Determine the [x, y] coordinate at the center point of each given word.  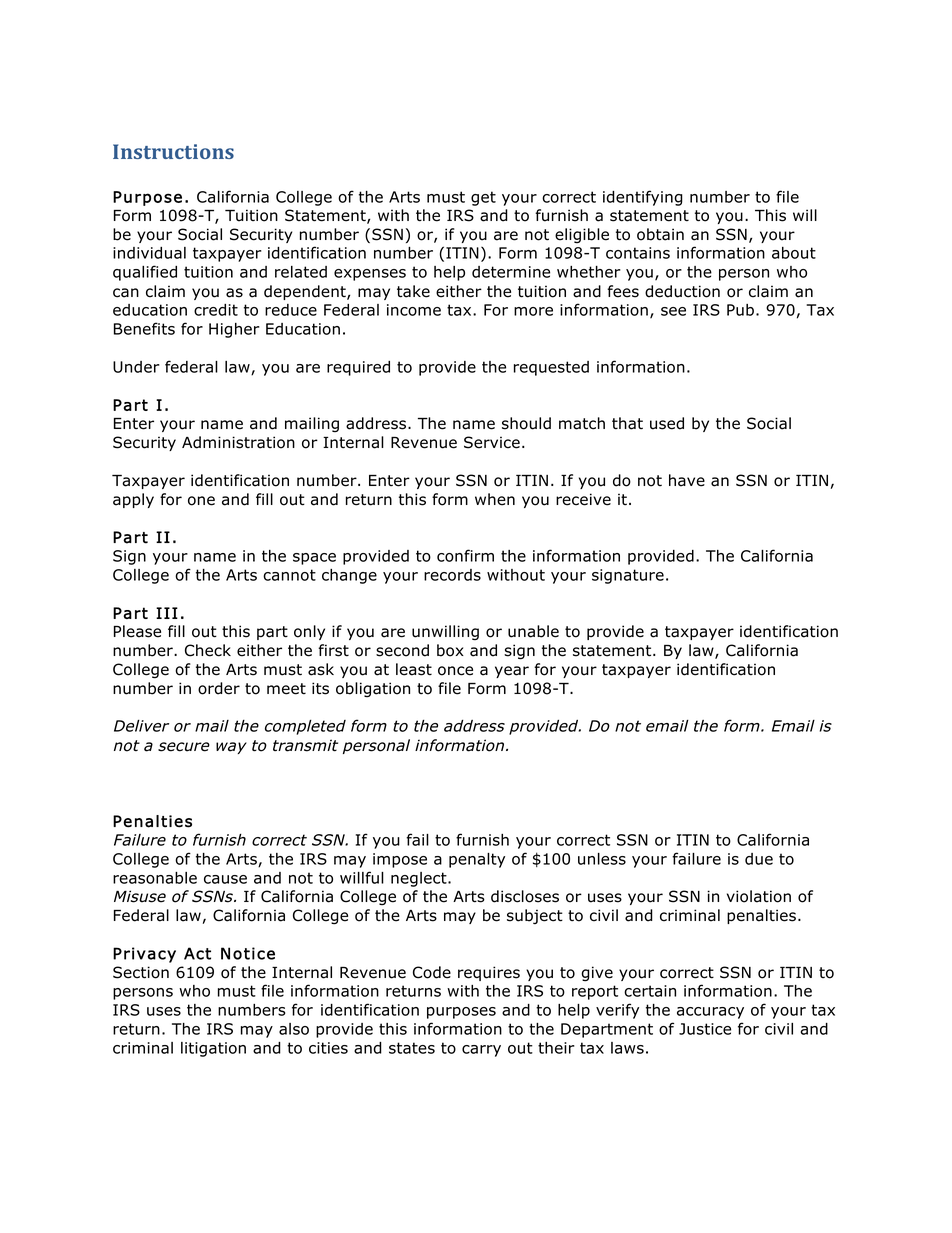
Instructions [173, 151]
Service [492, 442]
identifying [643, 198]
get [483, 198]
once [455, 671]
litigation [213, 1049]
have [687, 480]
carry [481, 1051]
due [759, 859]
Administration [238, 442]
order [219, 688]
